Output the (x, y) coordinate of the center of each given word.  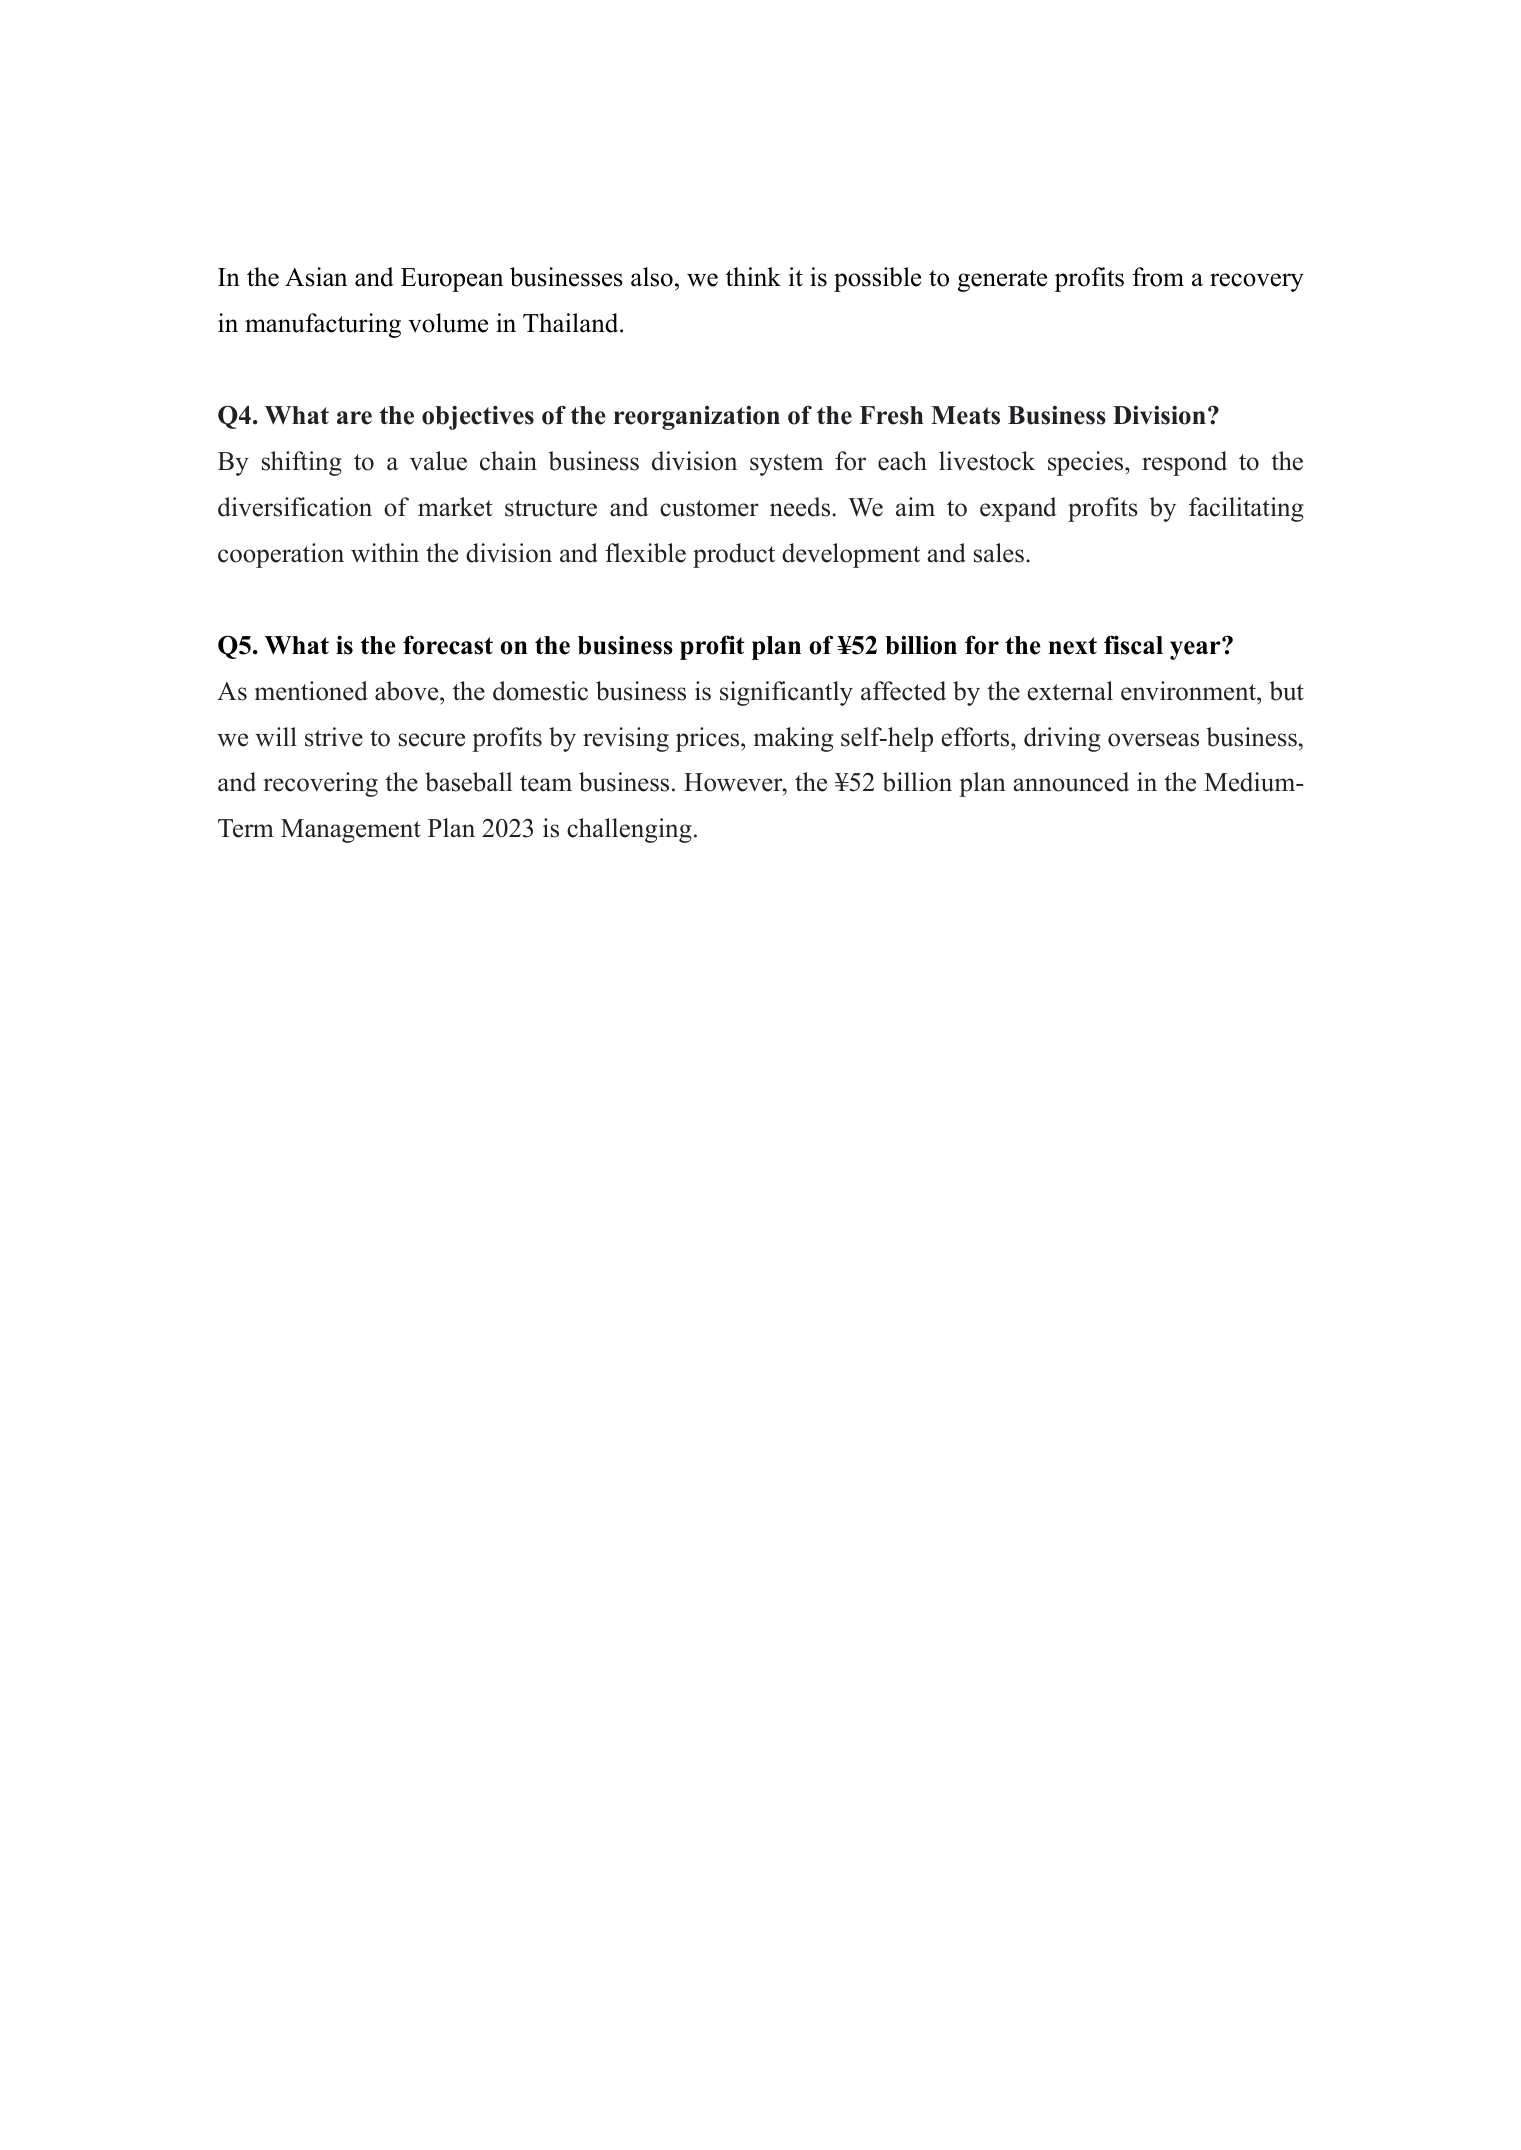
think (753, 276)
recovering (320, 784)
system (786, 465)
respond (1184, 463)
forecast (448, 645)
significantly (786, 693)
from (1158, 277)
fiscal (1133, 645)
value (438, 461)
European (452, 280)
